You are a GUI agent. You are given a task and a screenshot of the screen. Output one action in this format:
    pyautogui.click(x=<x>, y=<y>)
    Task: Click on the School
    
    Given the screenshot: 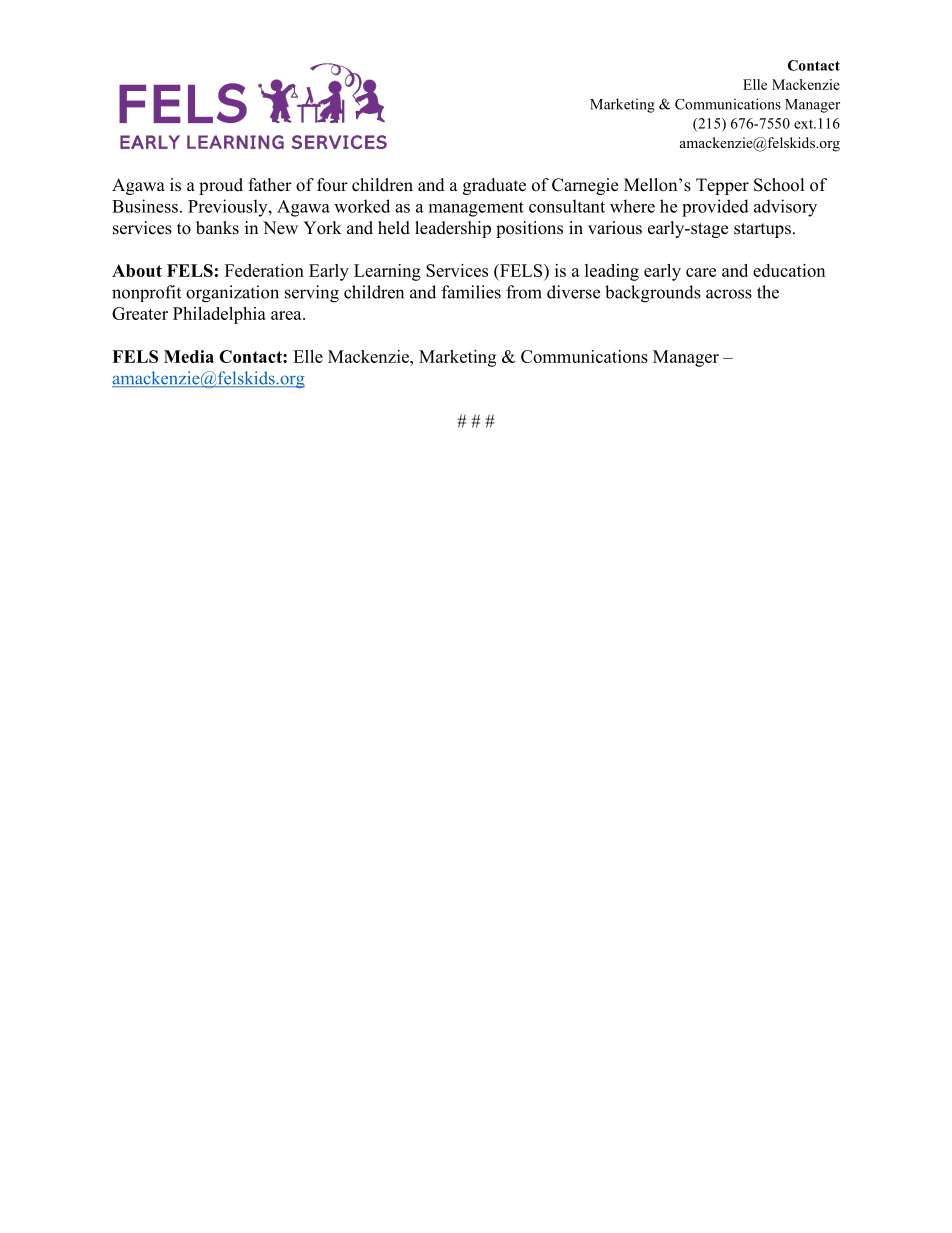 What is the action you would take?
    pyautogui.click(x=779, y=185)
